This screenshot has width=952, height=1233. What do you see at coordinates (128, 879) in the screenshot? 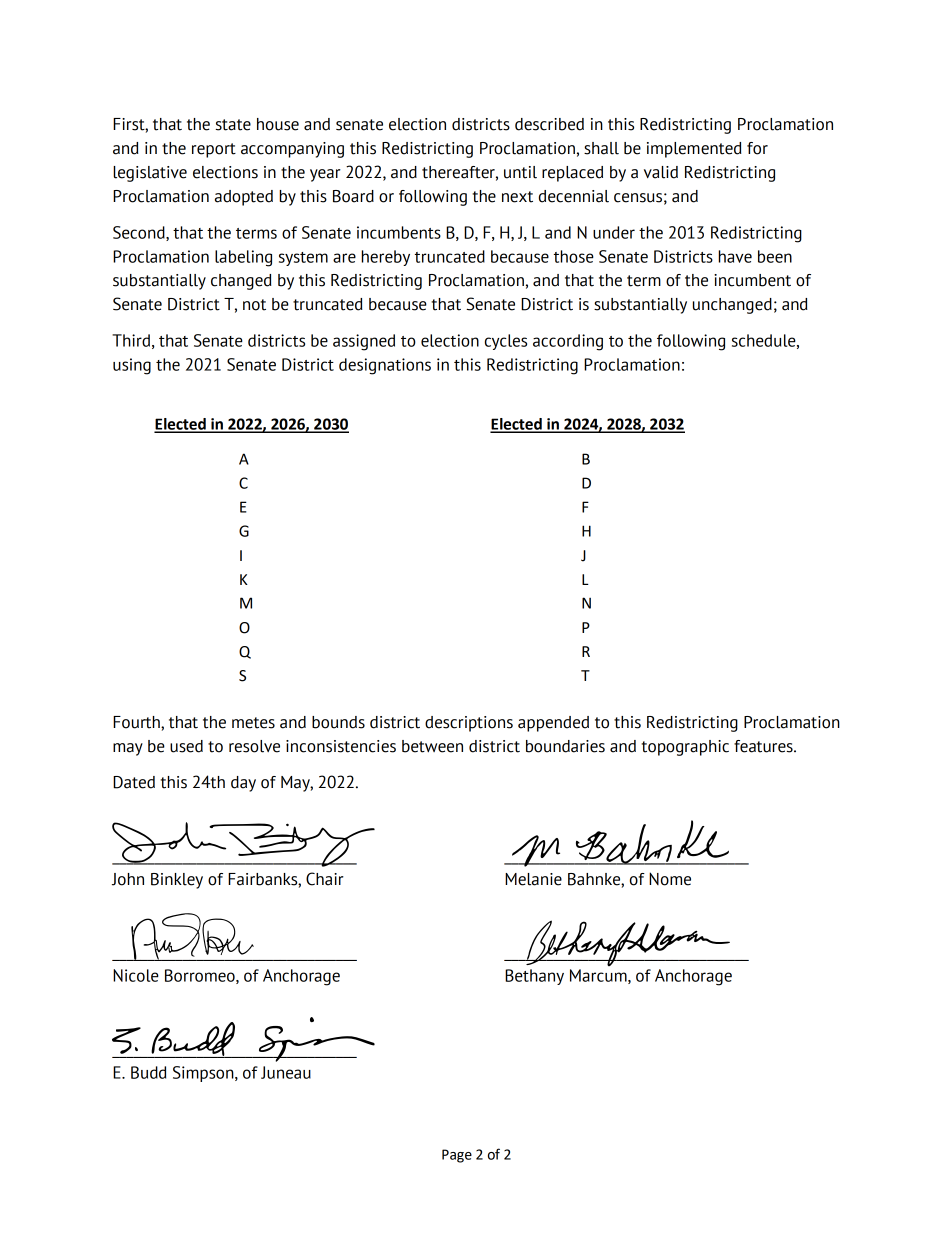
I see `John` at bounding box center [128, 879].
